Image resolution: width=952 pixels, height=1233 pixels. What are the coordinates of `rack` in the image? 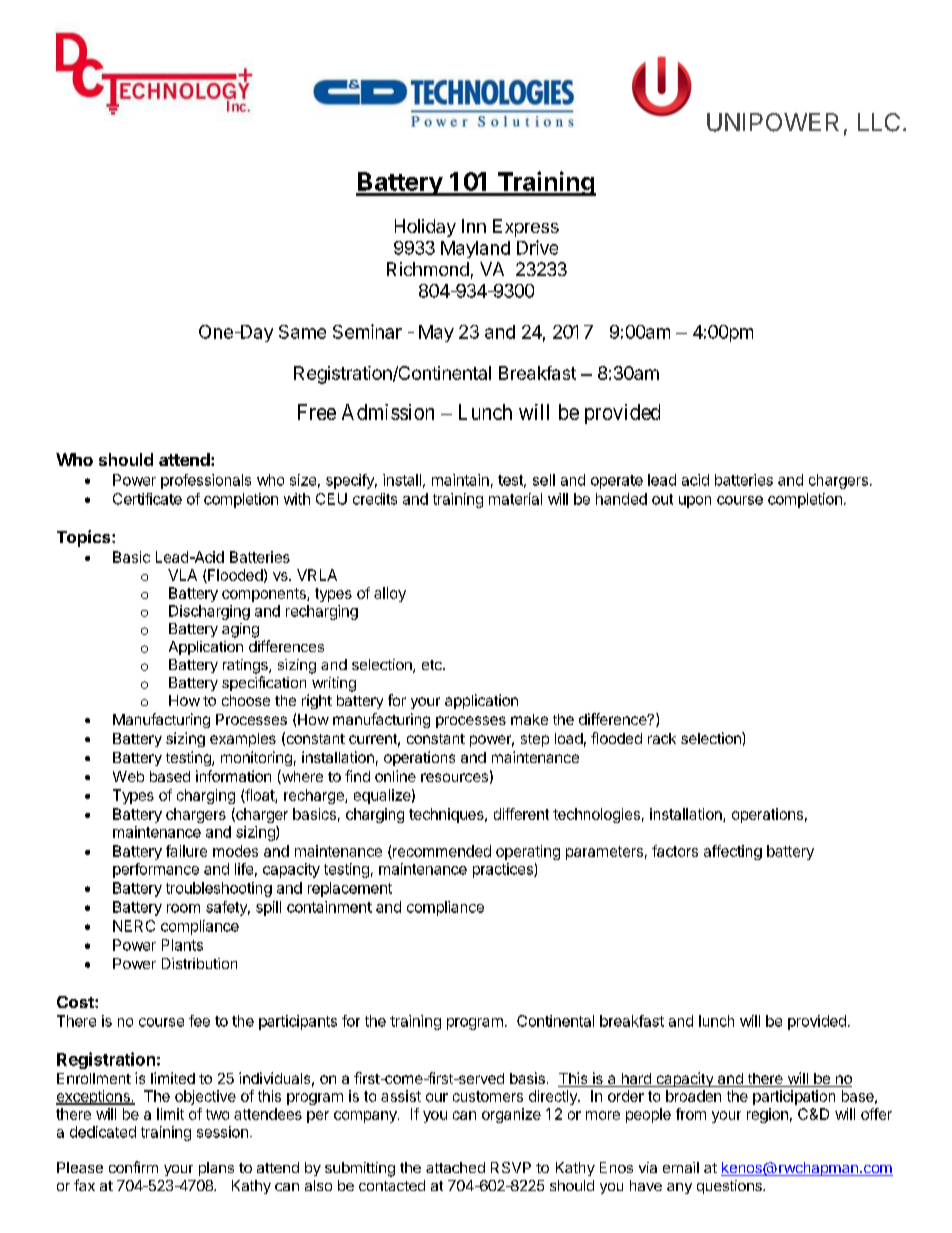 It's located at (662, 738).
